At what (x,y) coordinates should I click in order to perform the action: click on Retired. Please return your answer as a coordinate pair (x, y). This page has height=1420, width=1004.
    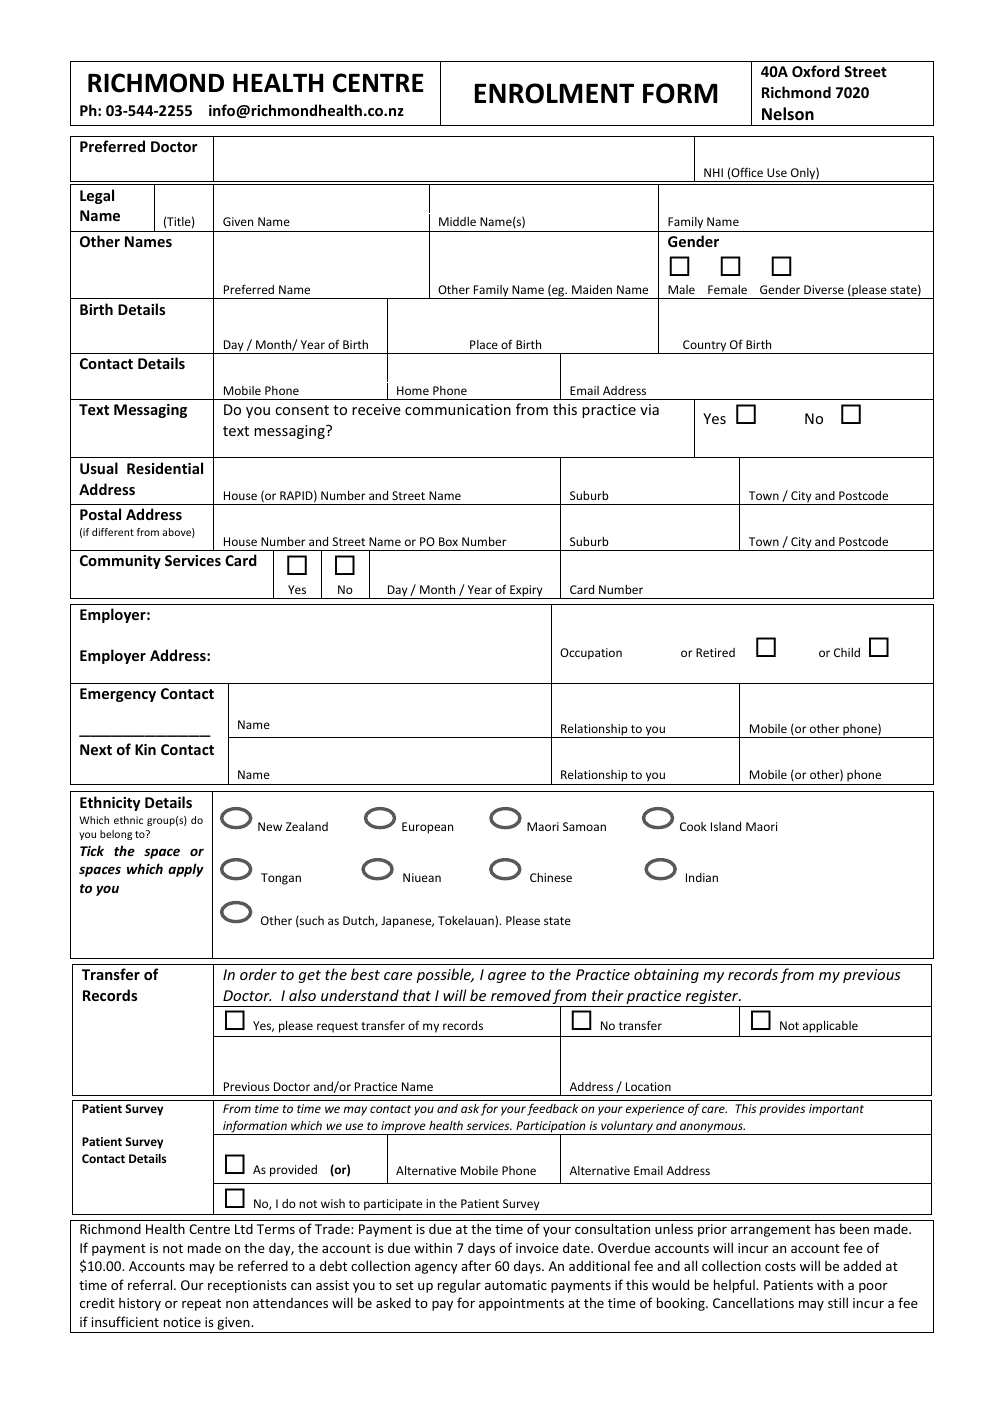
    Looking at the image, I should click on (715, 652).
